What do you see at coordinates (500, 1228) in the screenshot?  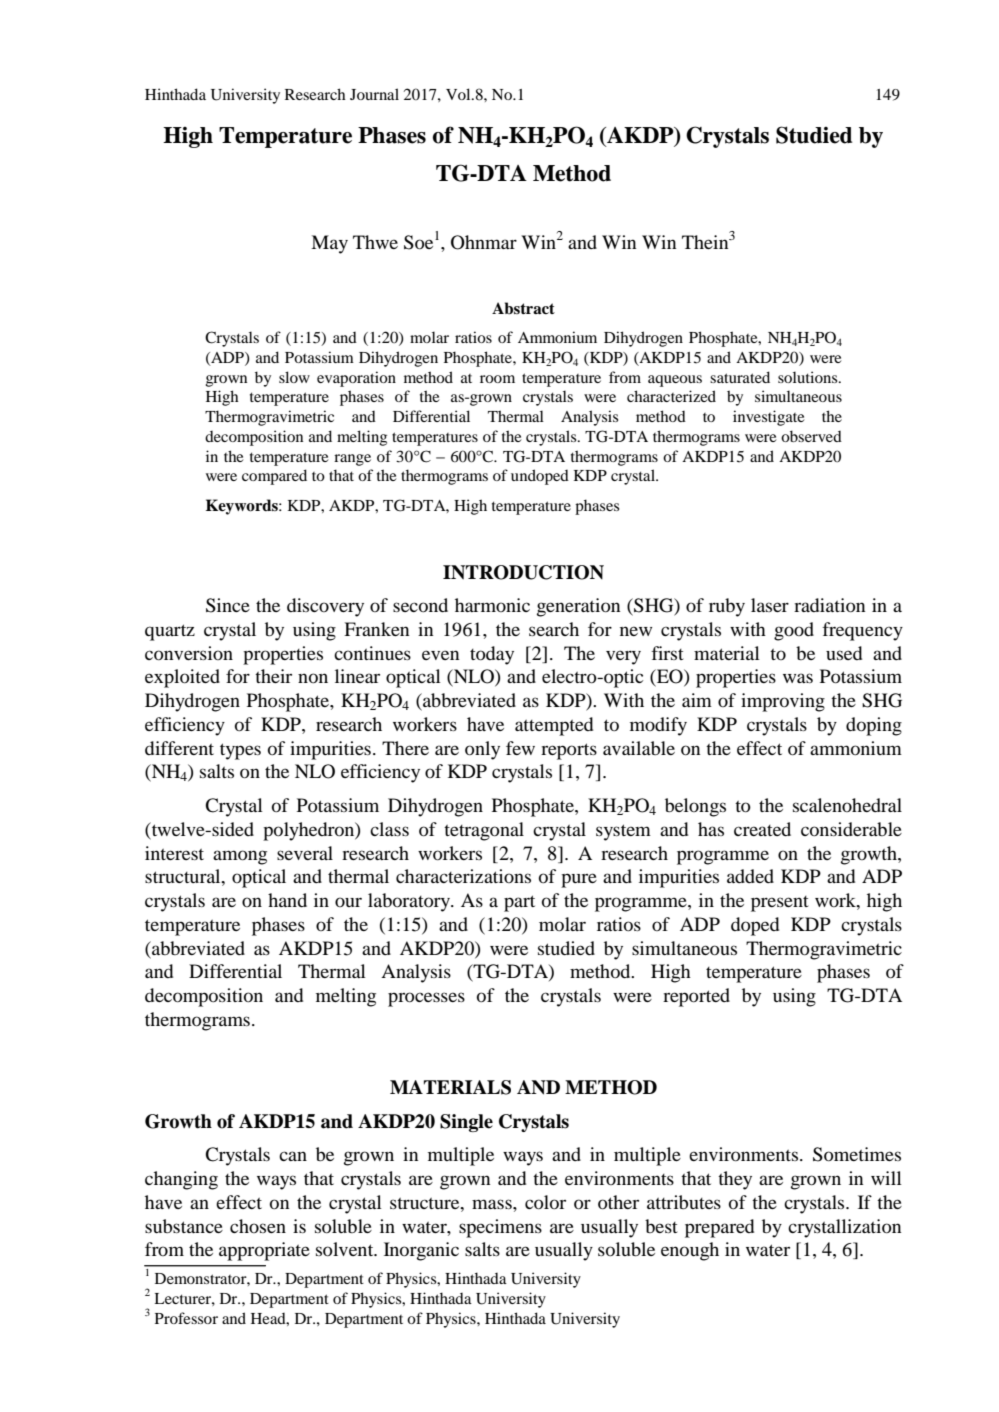 I see `specimens` at bounding box center [500, 1228].
